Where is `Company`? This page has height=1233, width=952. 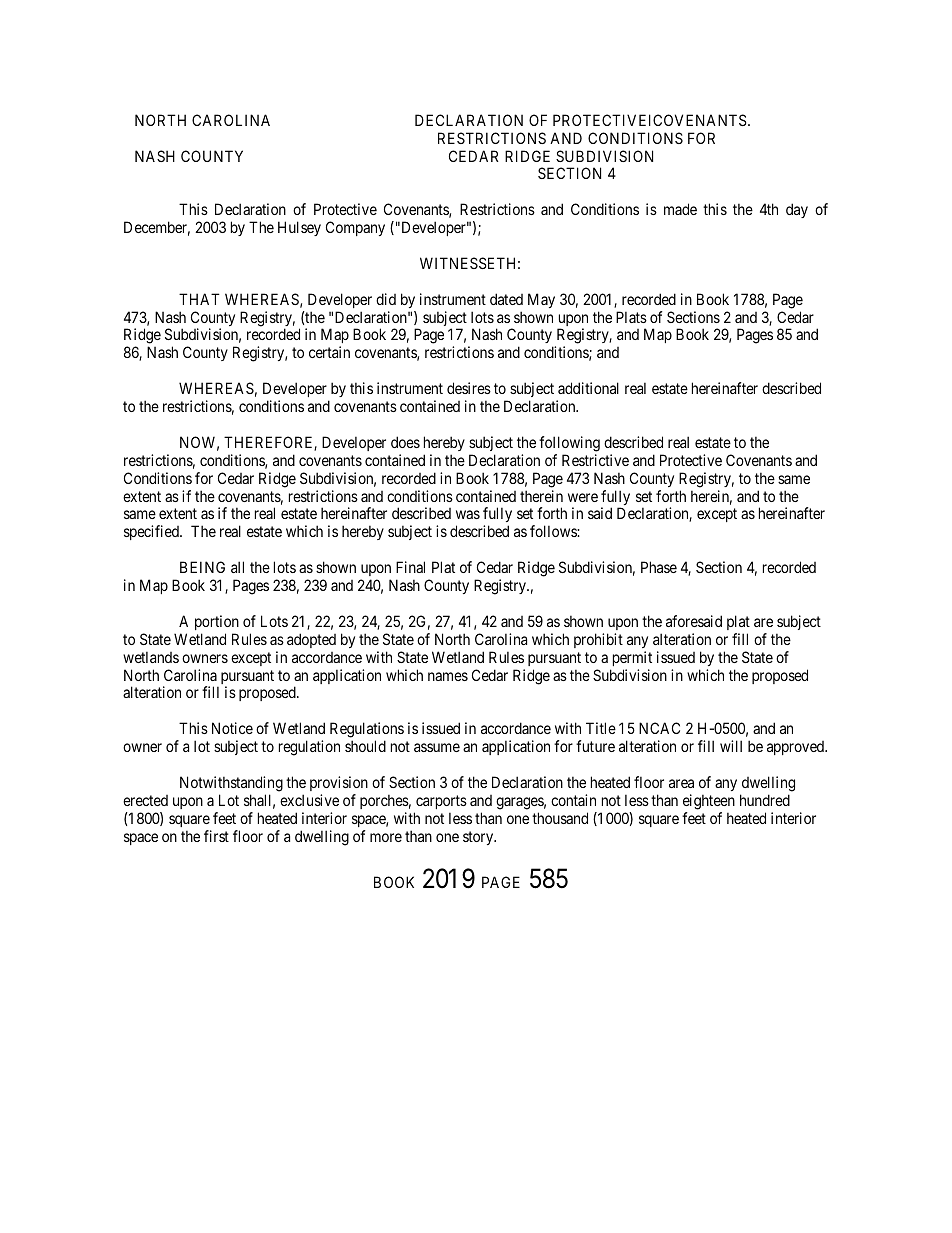
Company is located at coordinates (355, 228).
